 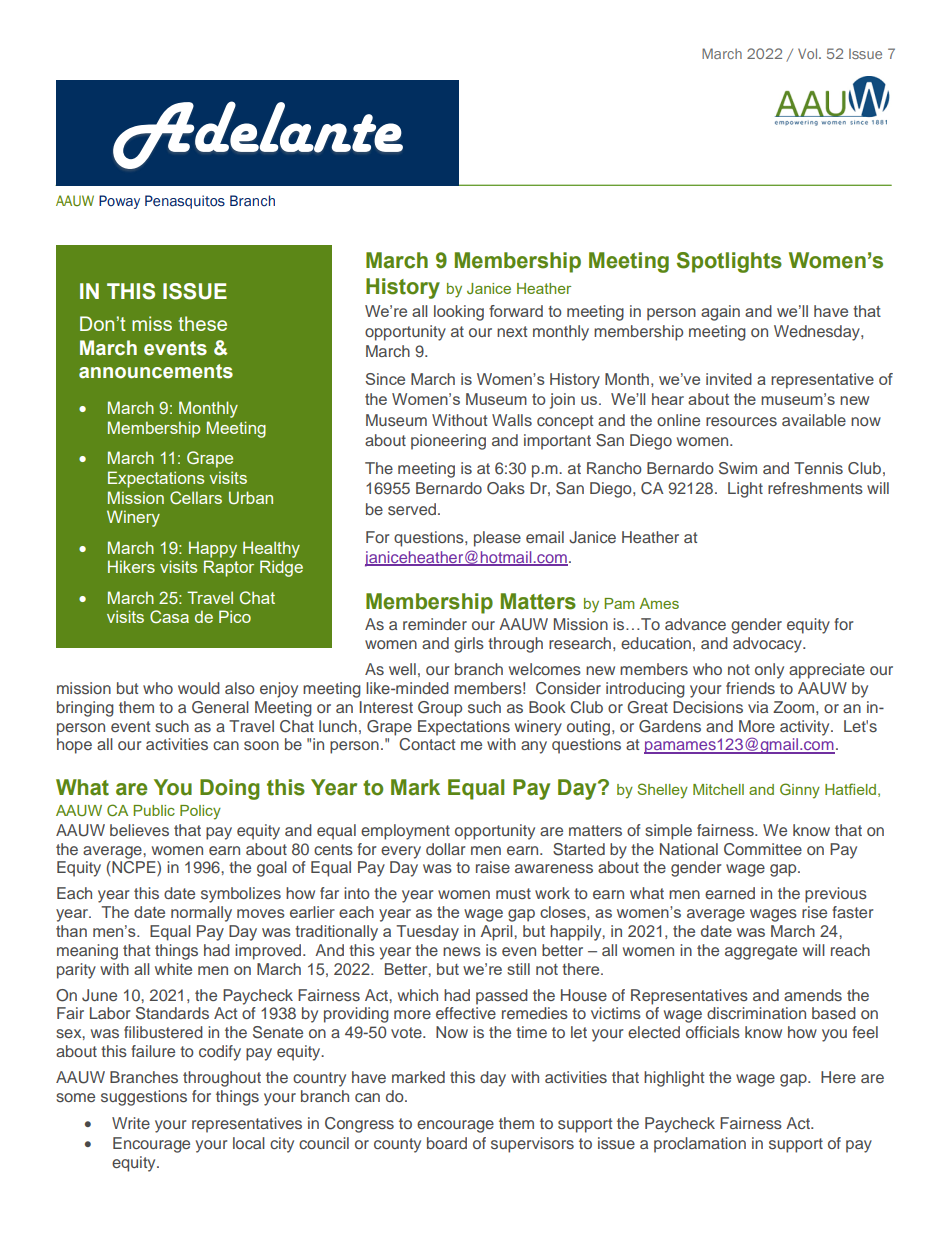 I want to click on Poway, so click(x=119, y=202).
